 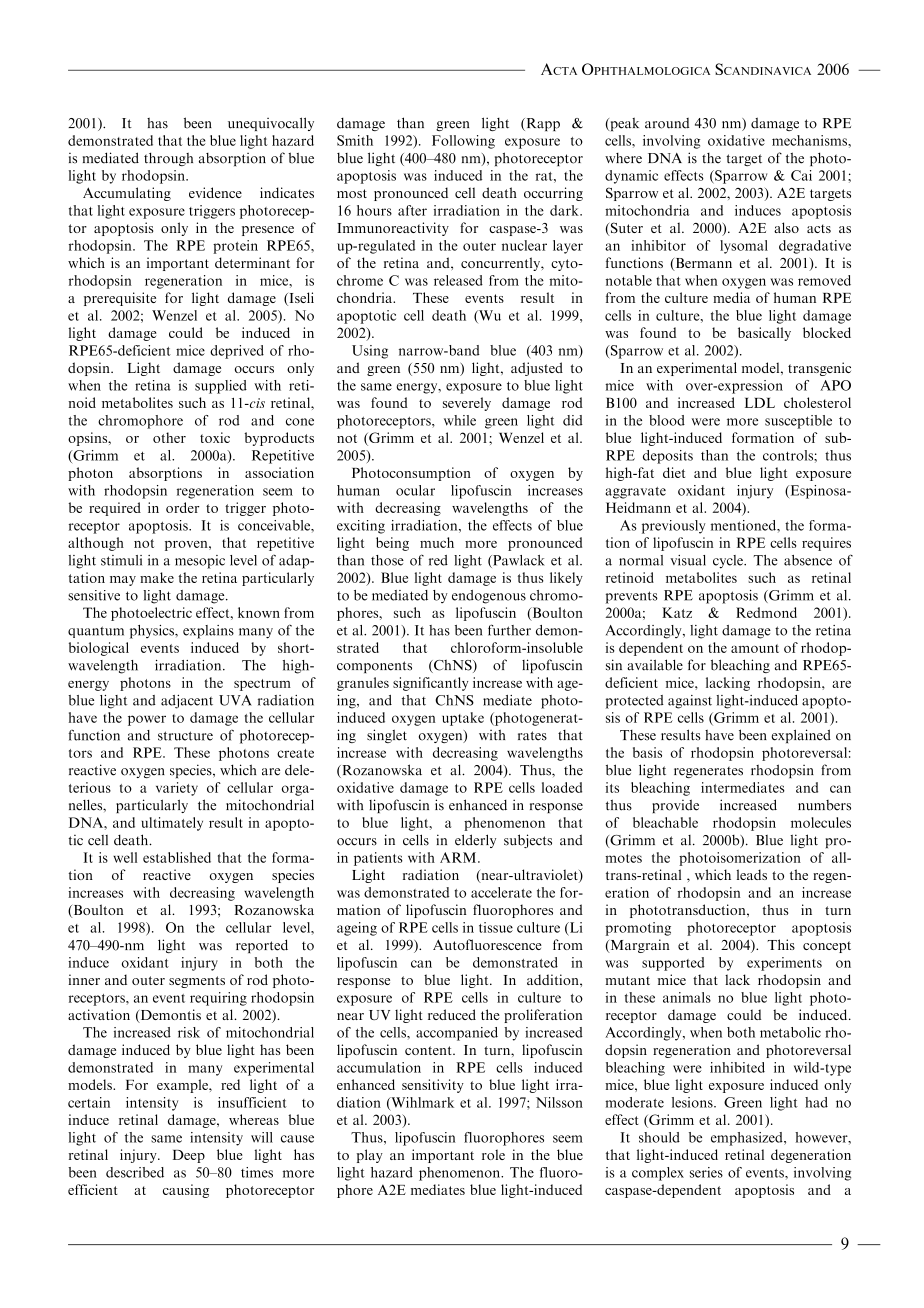 I want to click on tissue, so click(x=496, y=927).
